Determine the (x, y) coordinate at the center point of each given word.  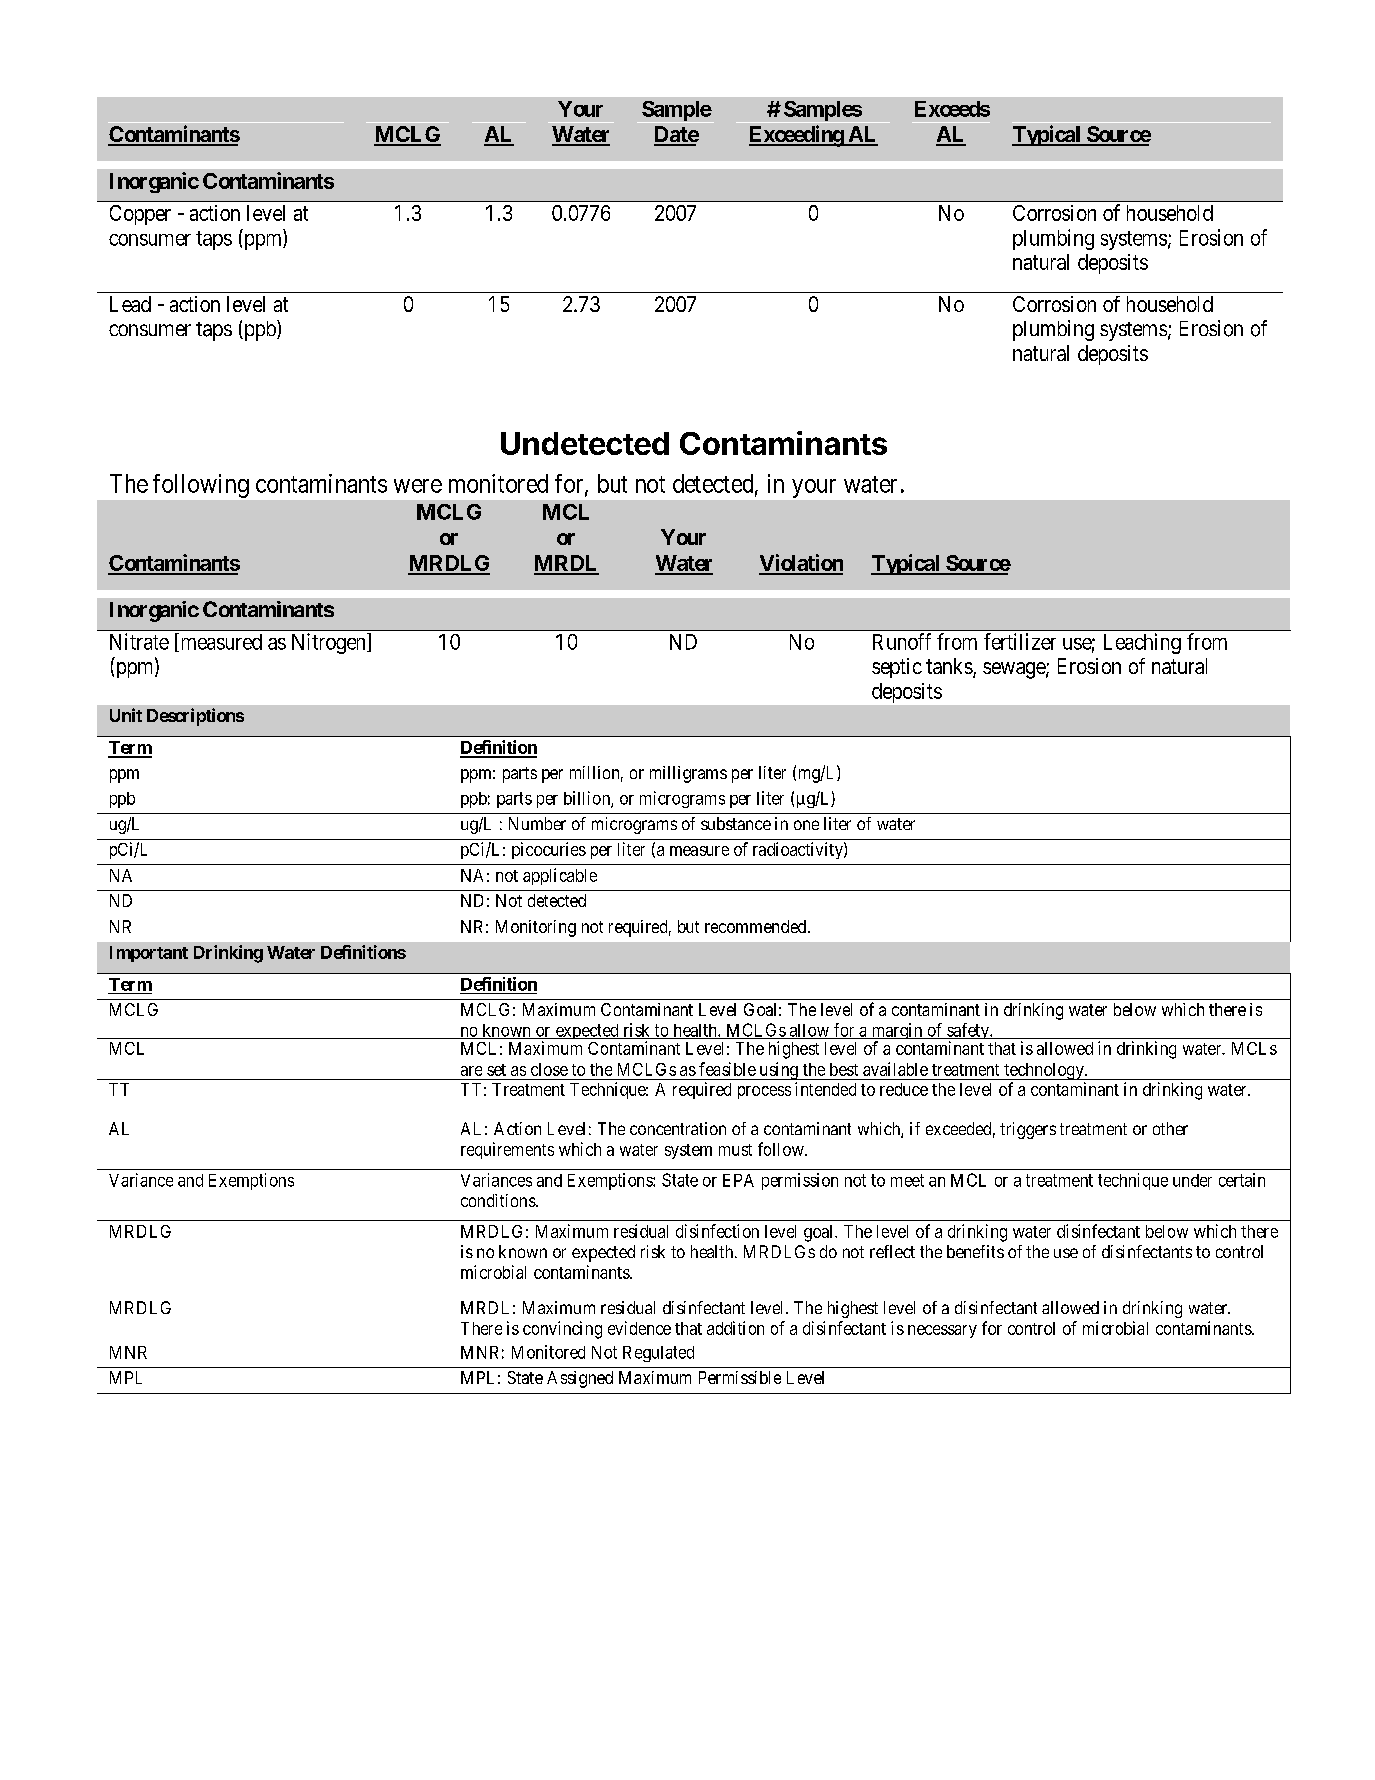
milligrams (688, 774)
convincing (562, 1330)
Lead (130, 304)
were (418, 486)
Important (149, 954)
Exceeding (797, 136)
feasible (727, 1069)
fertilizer (1020, 641)
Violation (801, 564)
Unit (126, 715)
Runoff (902, 641)
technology (1044, 1071)
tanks (949, 666)
